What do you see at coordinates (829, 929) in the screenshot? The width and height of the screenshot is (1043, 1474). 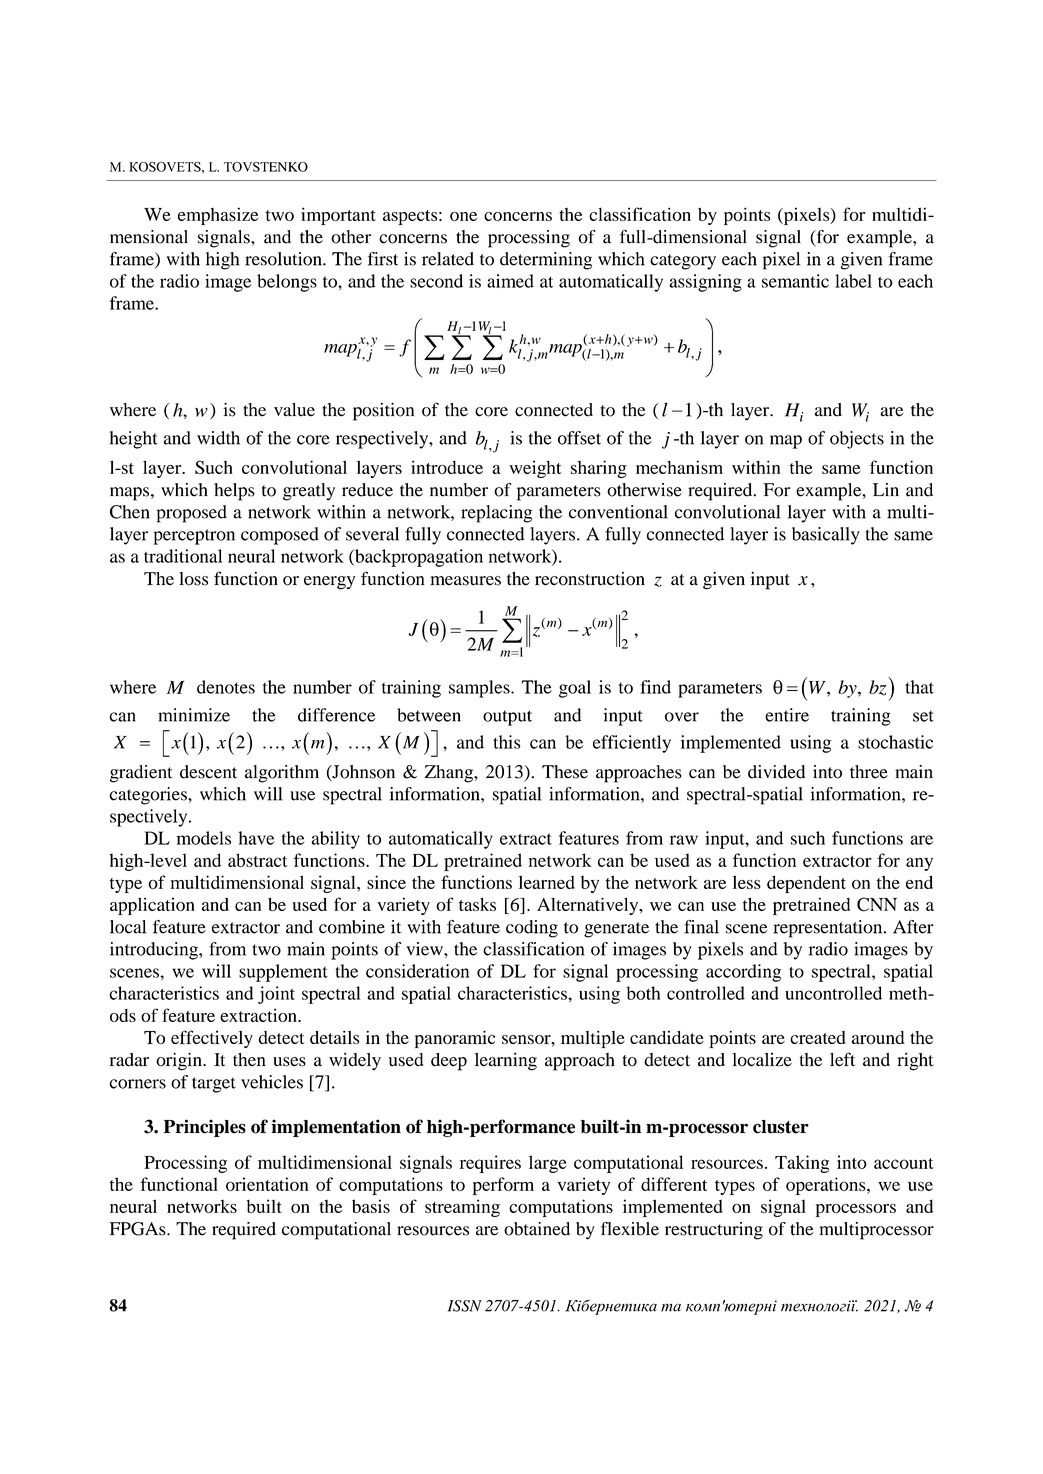 I see `representation` at bounding box center [829, 929].
